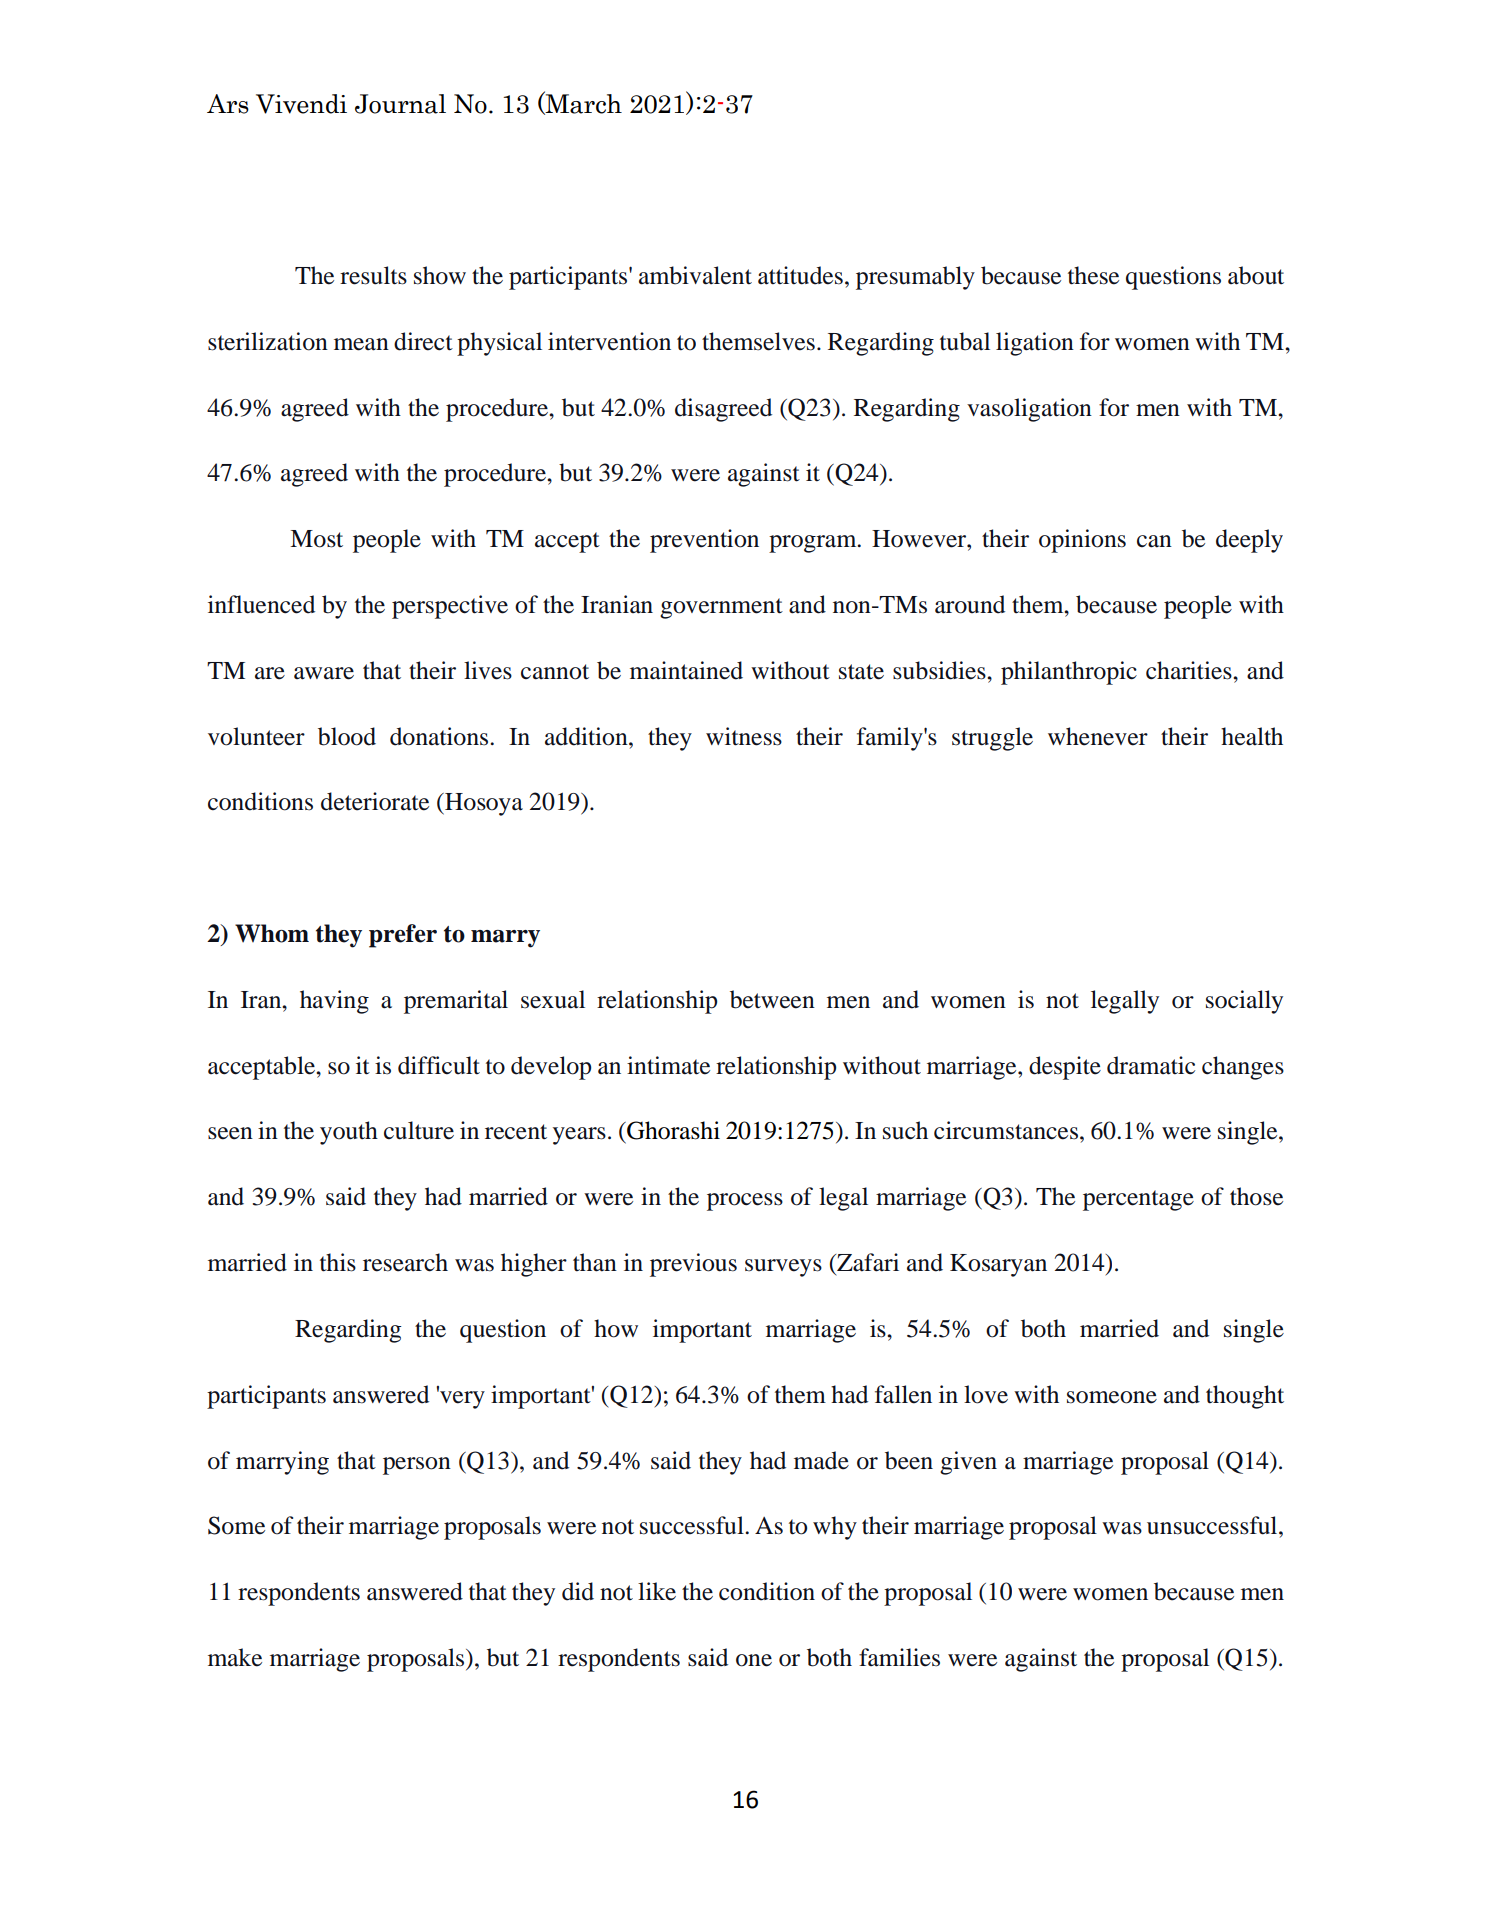  I want to click on make, so click(235, 1657).
